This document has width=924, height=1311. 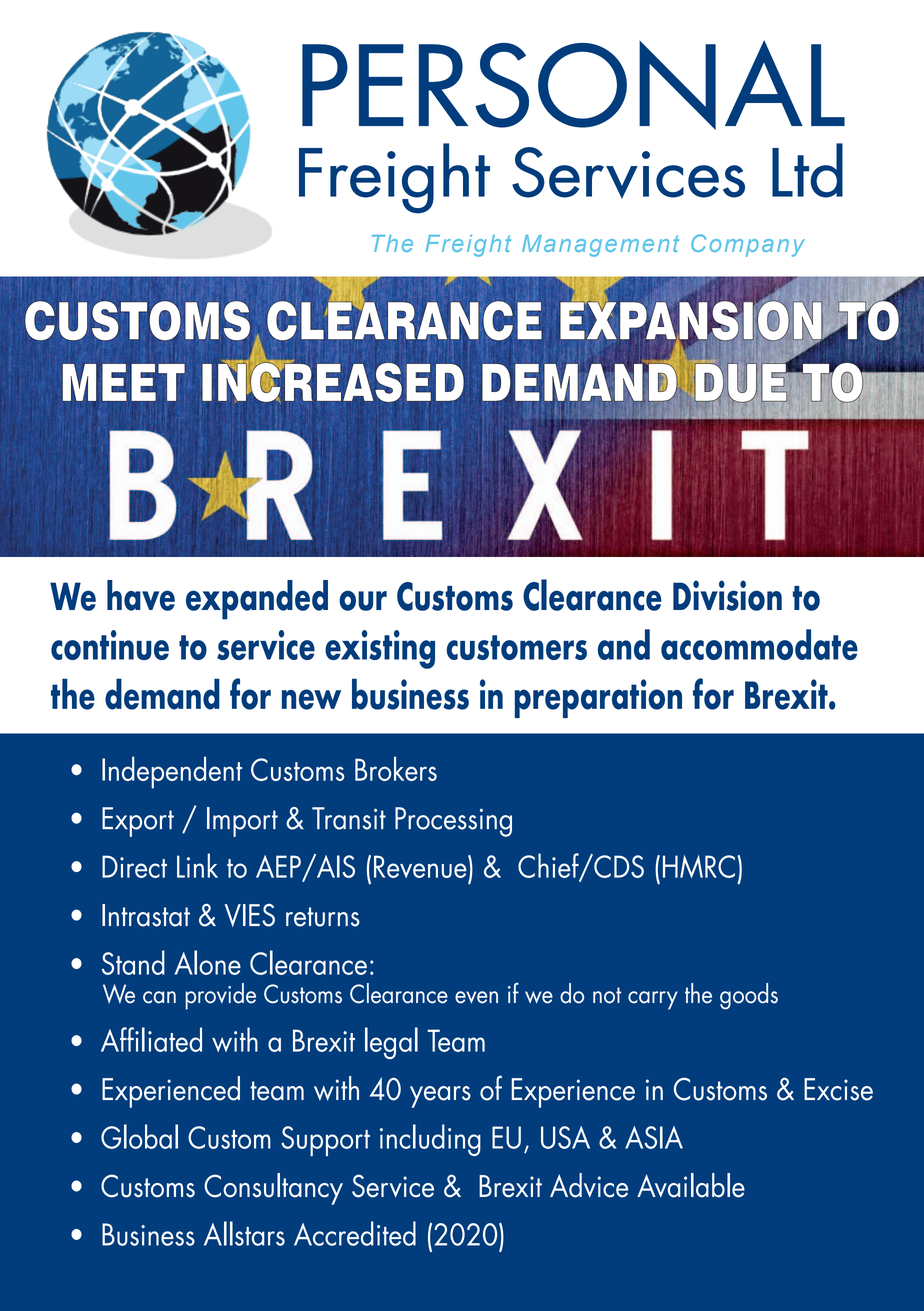 What do you see at coordinates (573, 85) in the document?
I see `PERSONAL` at bounding box center [573, 85].
